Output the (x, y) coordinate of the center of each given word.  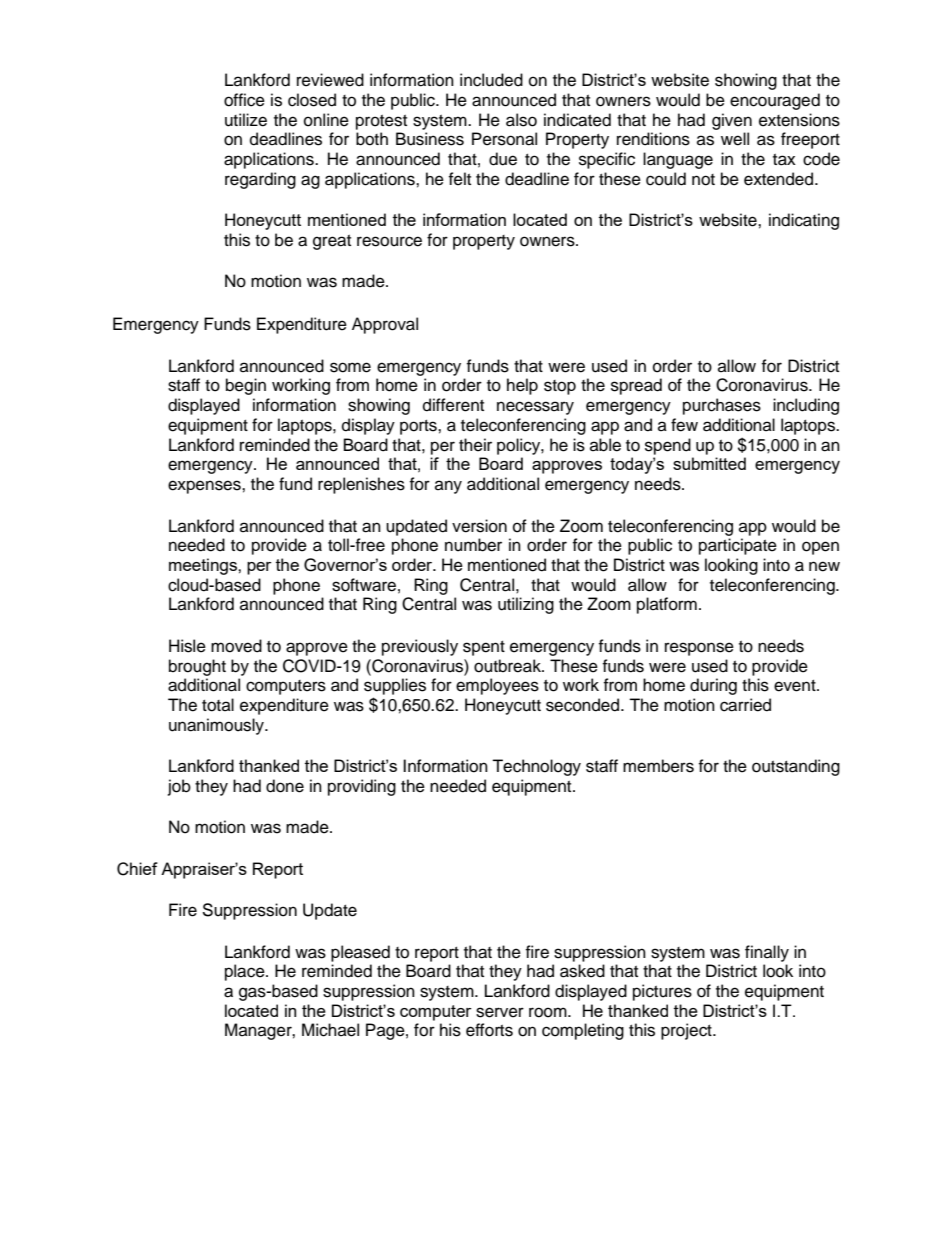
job (179, 787)
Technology (536, 767)
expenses (205, 487)
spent (484, 648)
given (732, 121)
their (475, 445)
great (332, 242)
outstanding (796, 767)
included (491, 80)
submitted (709, 463)
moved (236, 646)
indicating (804, 221)
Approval (385, 325)
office (244, 100)
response (699, 649)
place (246, 972)
